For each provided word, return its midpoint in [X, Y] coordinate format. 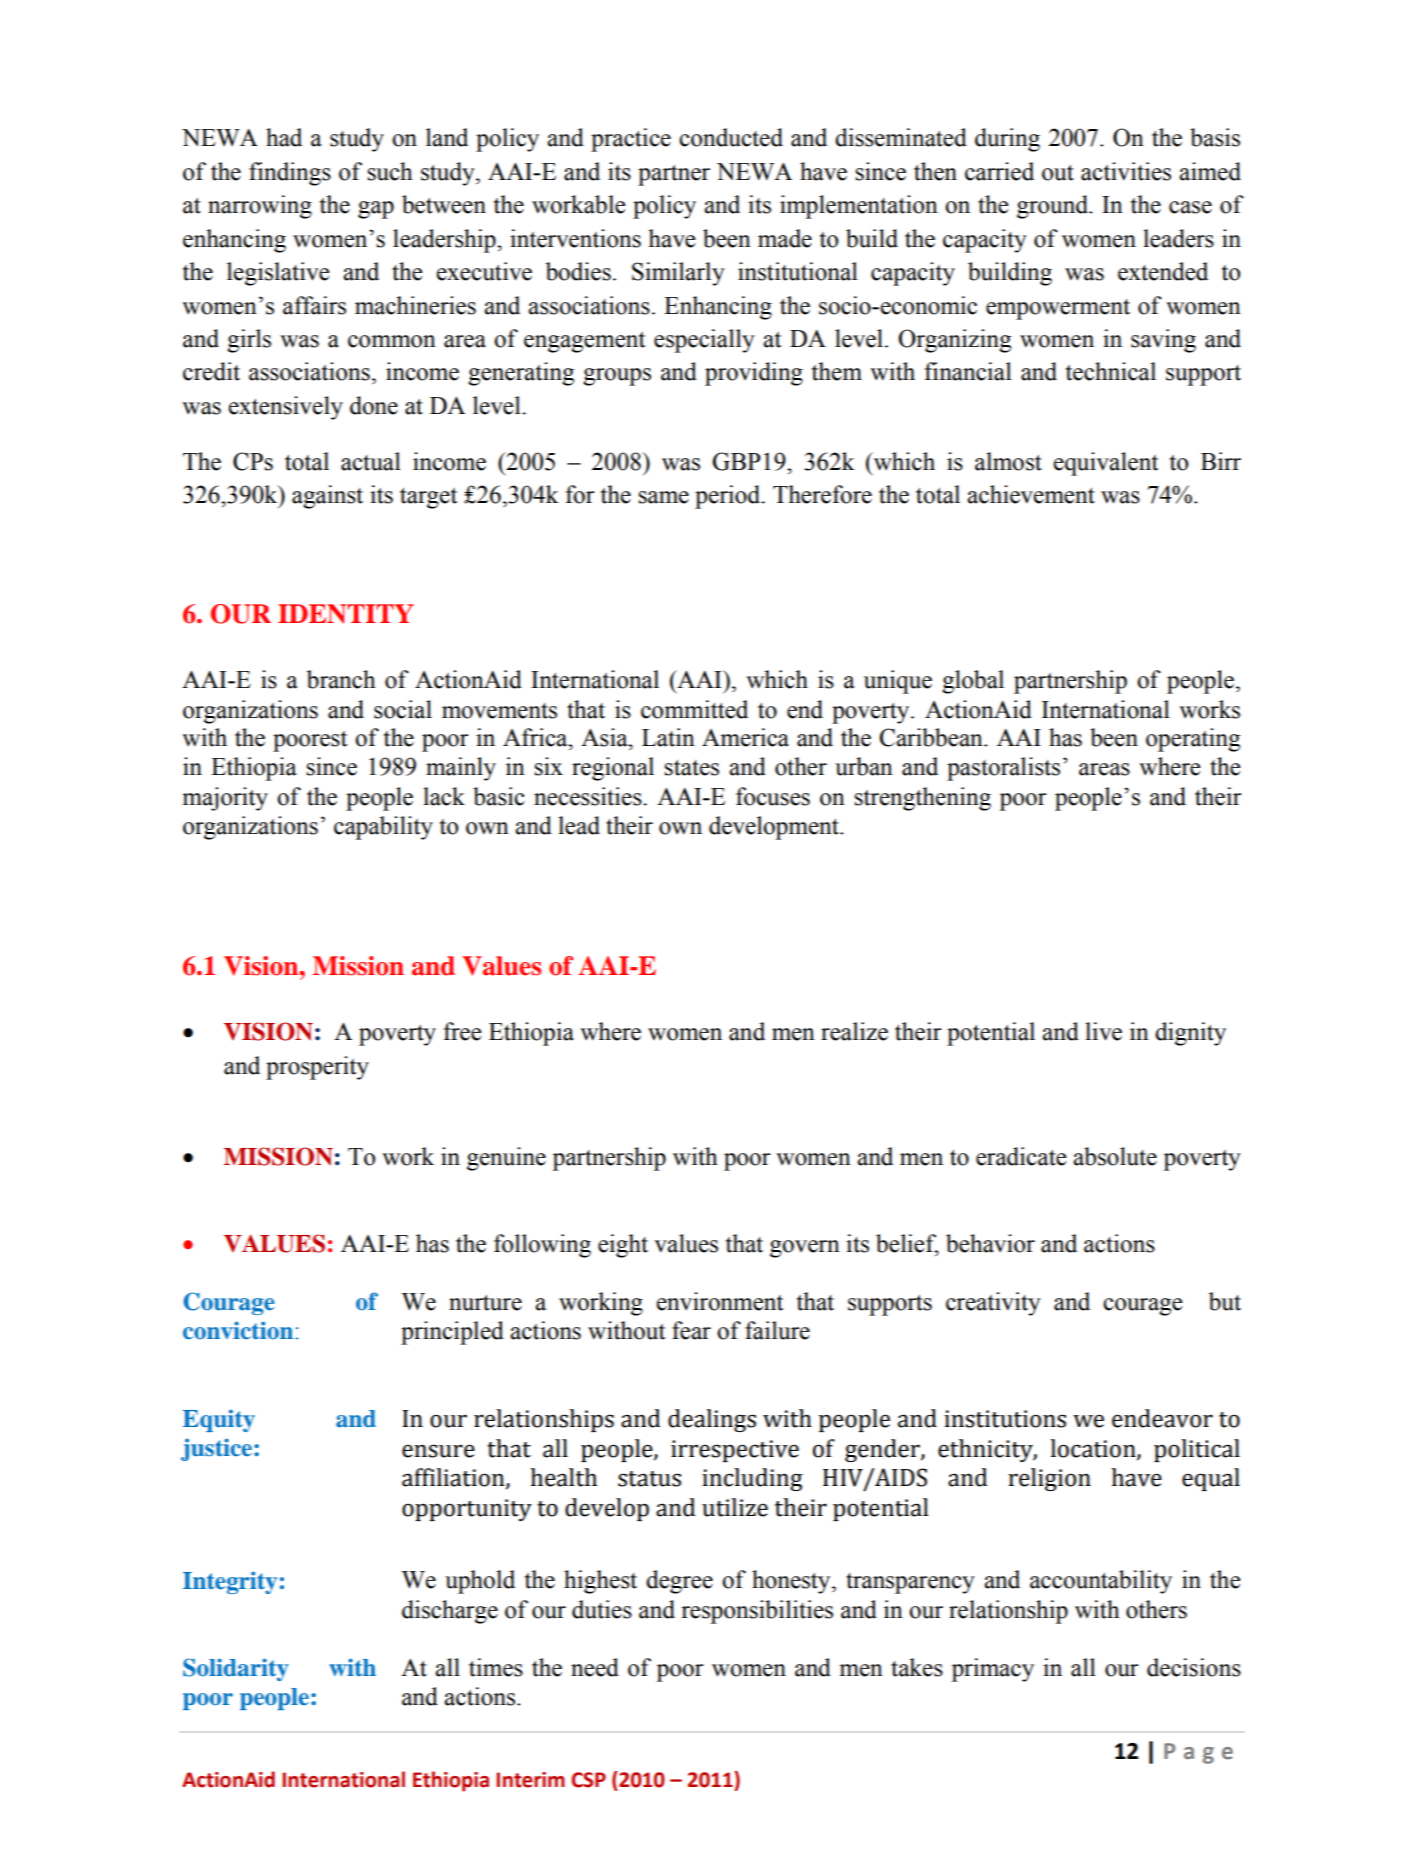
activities [1126, 171]
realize [854, 1031]
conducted [731, 137]
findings [290, 174]
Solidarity [236, 1669]
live [1103, 1031]
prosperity [317, 1068]
